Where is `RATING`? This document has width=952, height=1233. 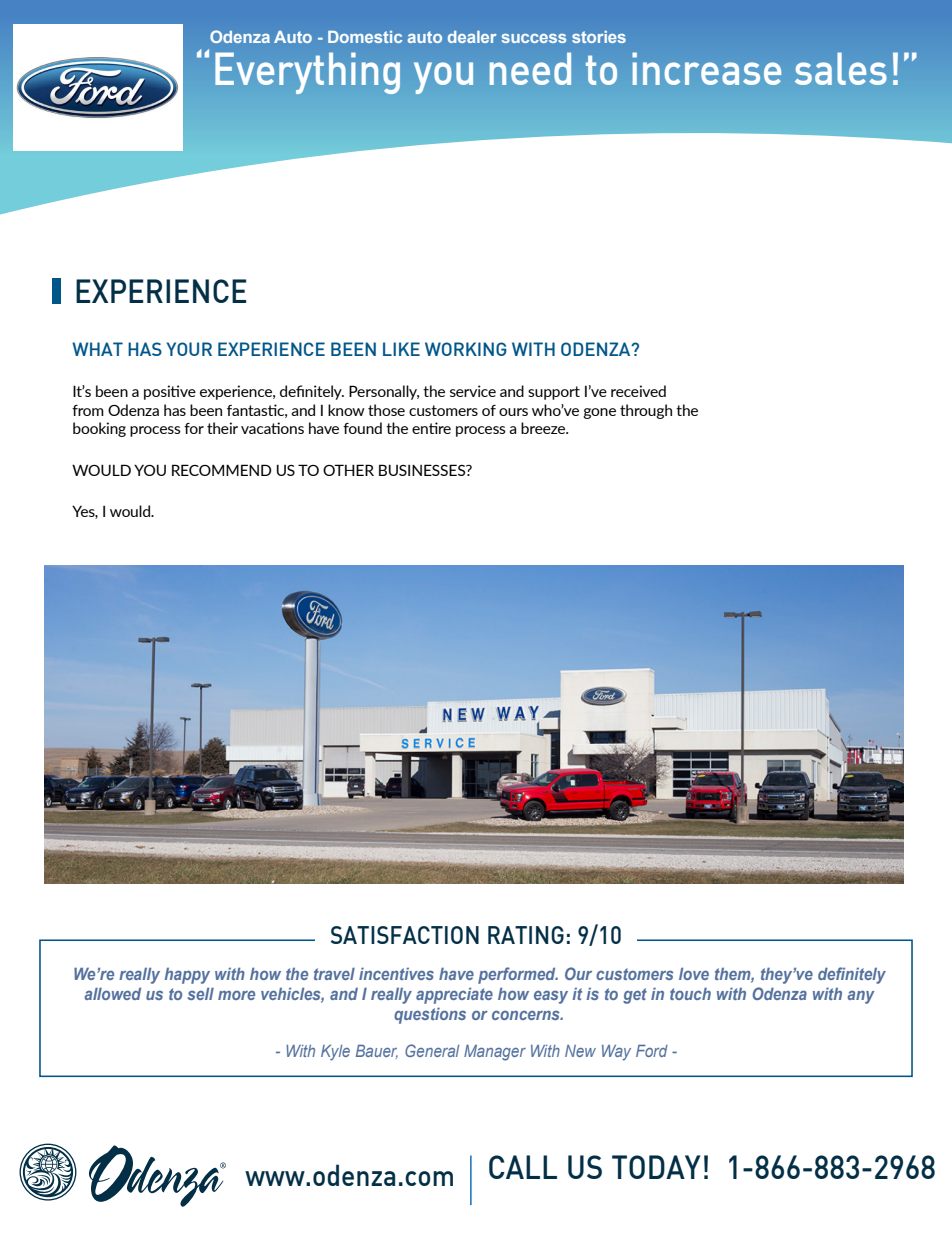
RATING is located at coordinates (526, 935).
